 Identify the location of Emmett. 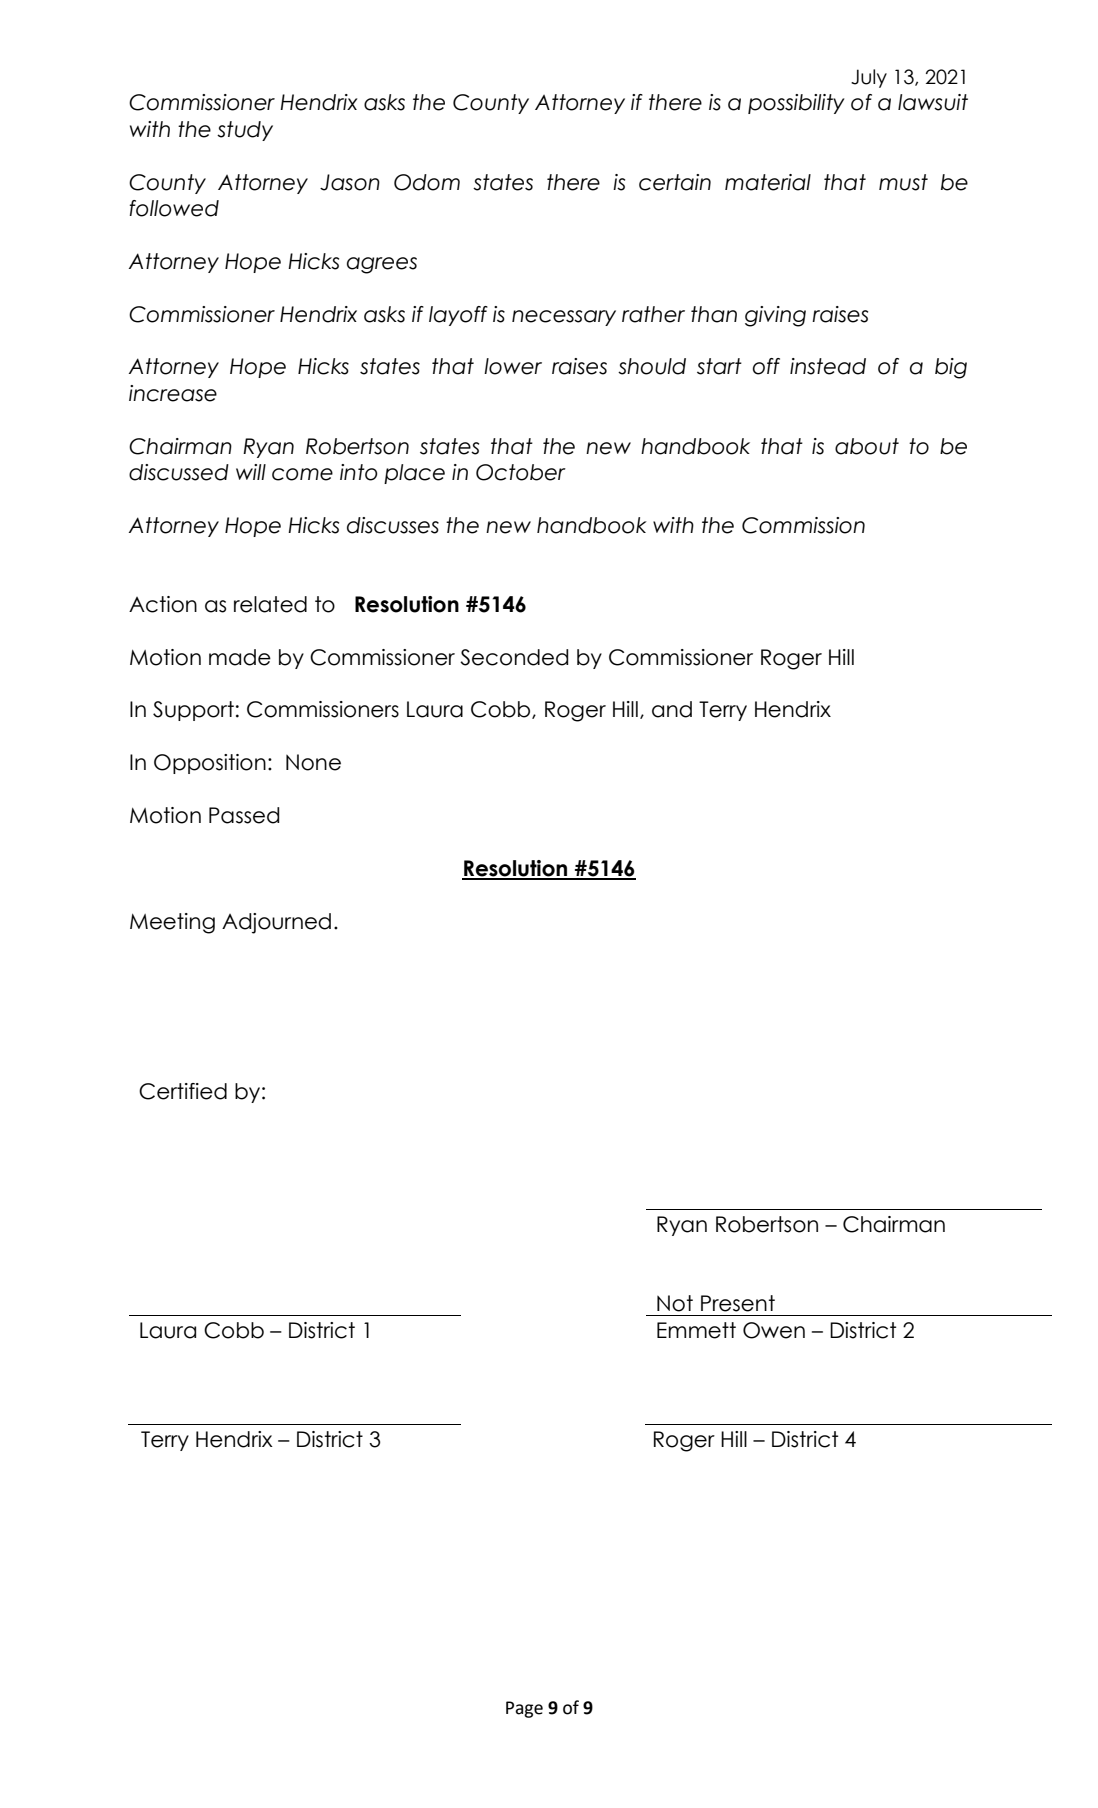
(696, 1330).
